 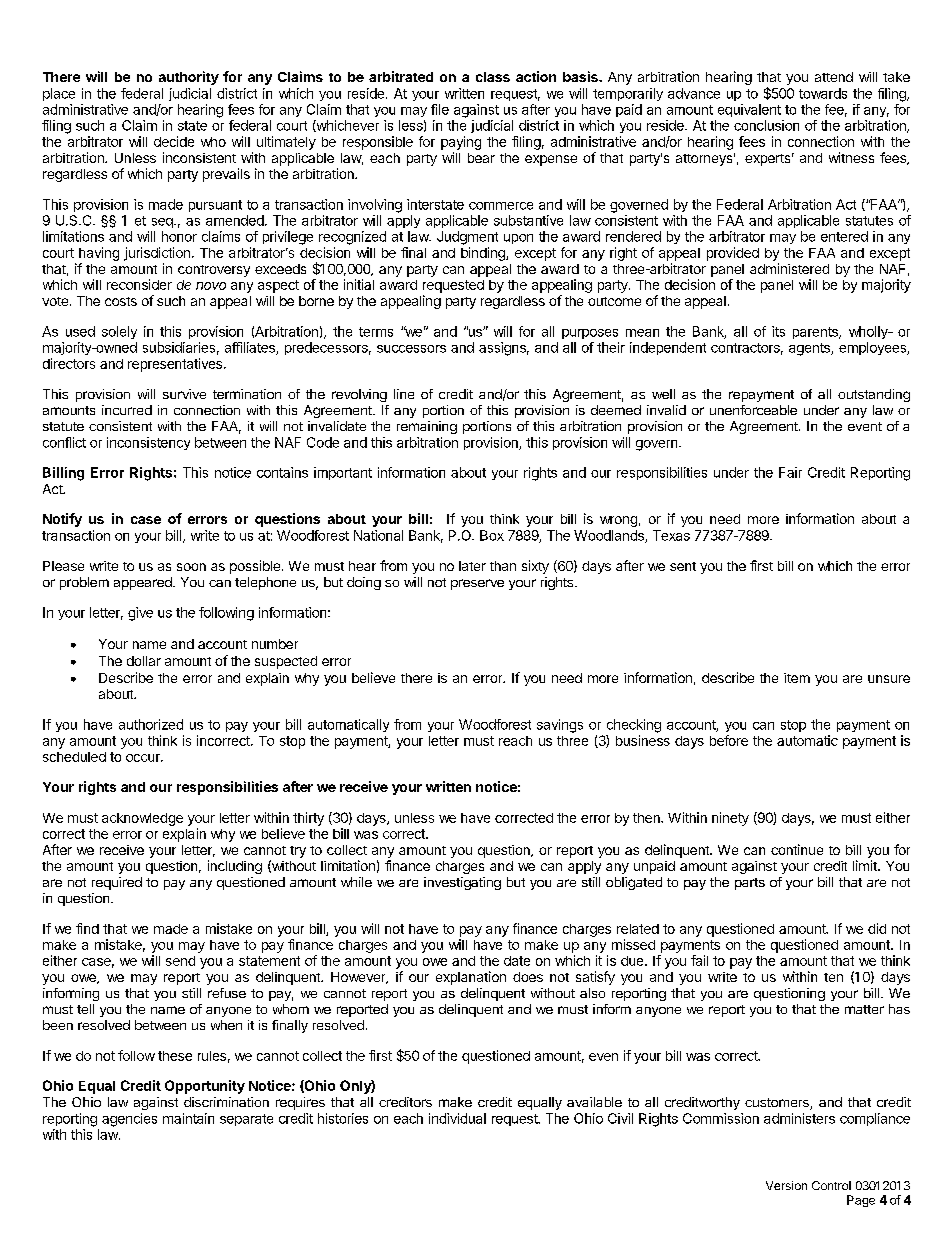 What do you see at coordinates (411, 349) in the page?
I see `successors` at bounding box center [411, 349].
